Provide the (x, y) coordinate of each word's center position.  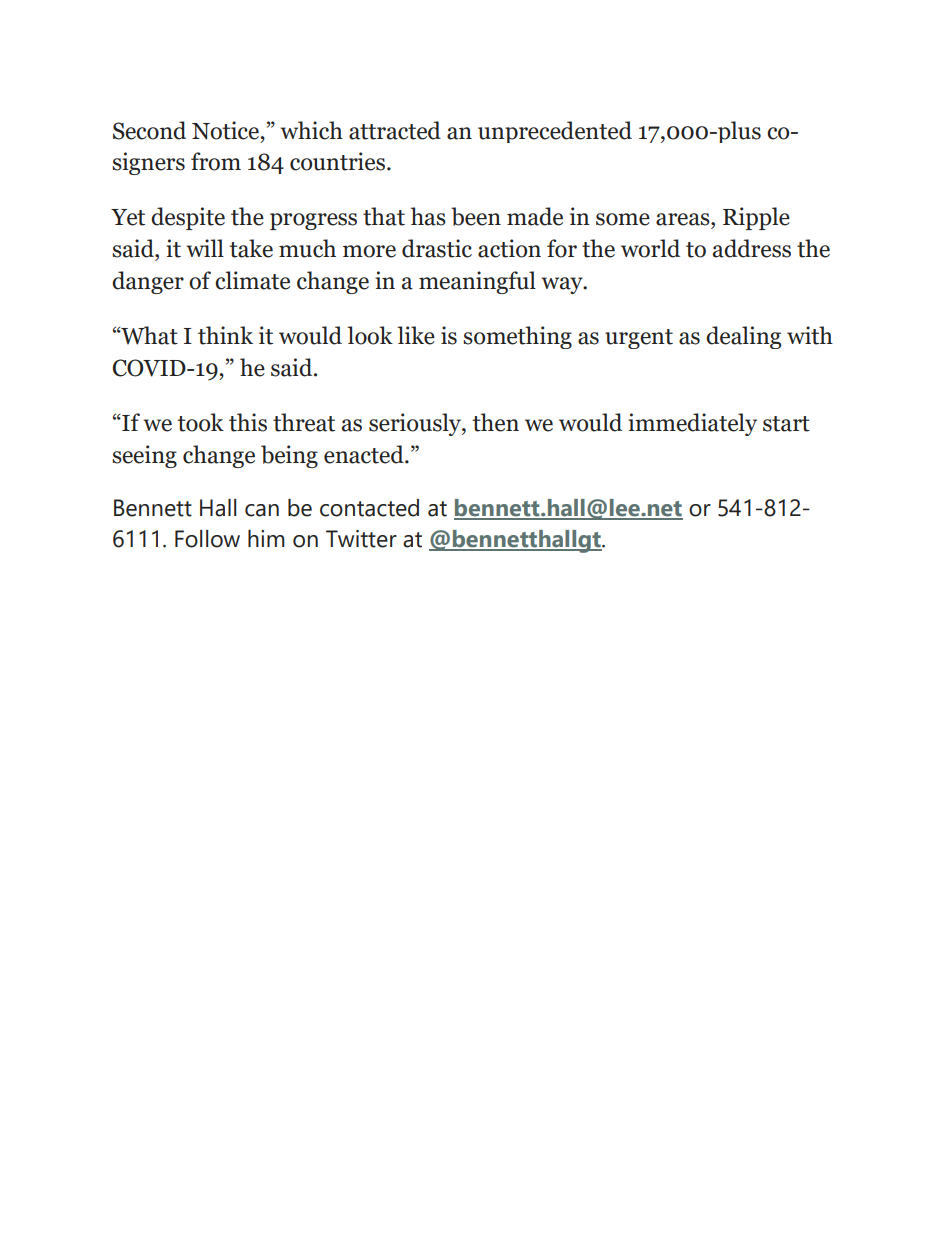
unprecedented (555, 132)
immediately (692, 424)
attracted (395, 130)
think (225, 335)
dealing (743, 337)
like (416, 335)
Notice (227, 130)
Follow (207, 539)
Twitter (361, 539)
